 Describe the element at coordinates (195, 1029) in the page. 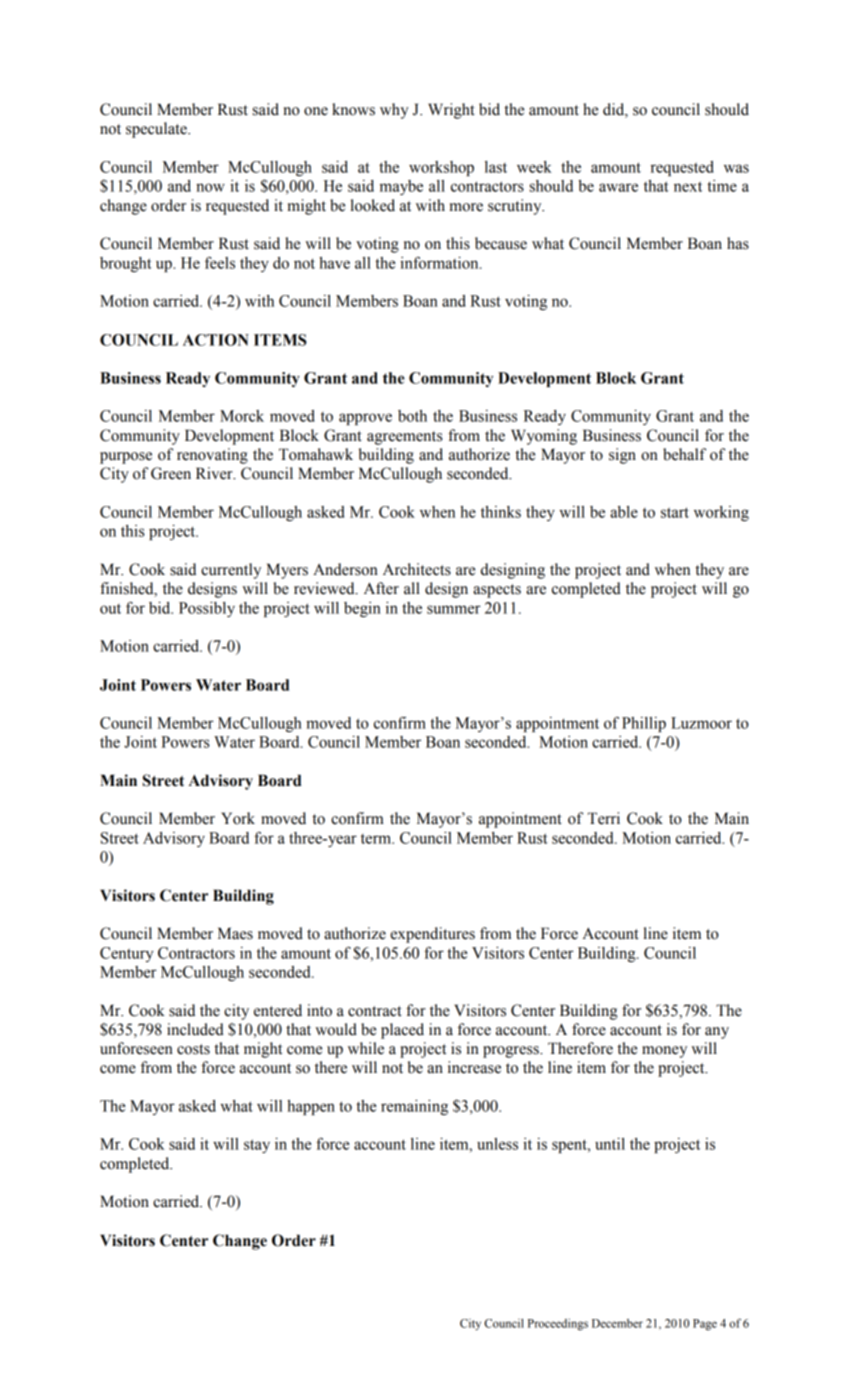

I see `included` at that location.
